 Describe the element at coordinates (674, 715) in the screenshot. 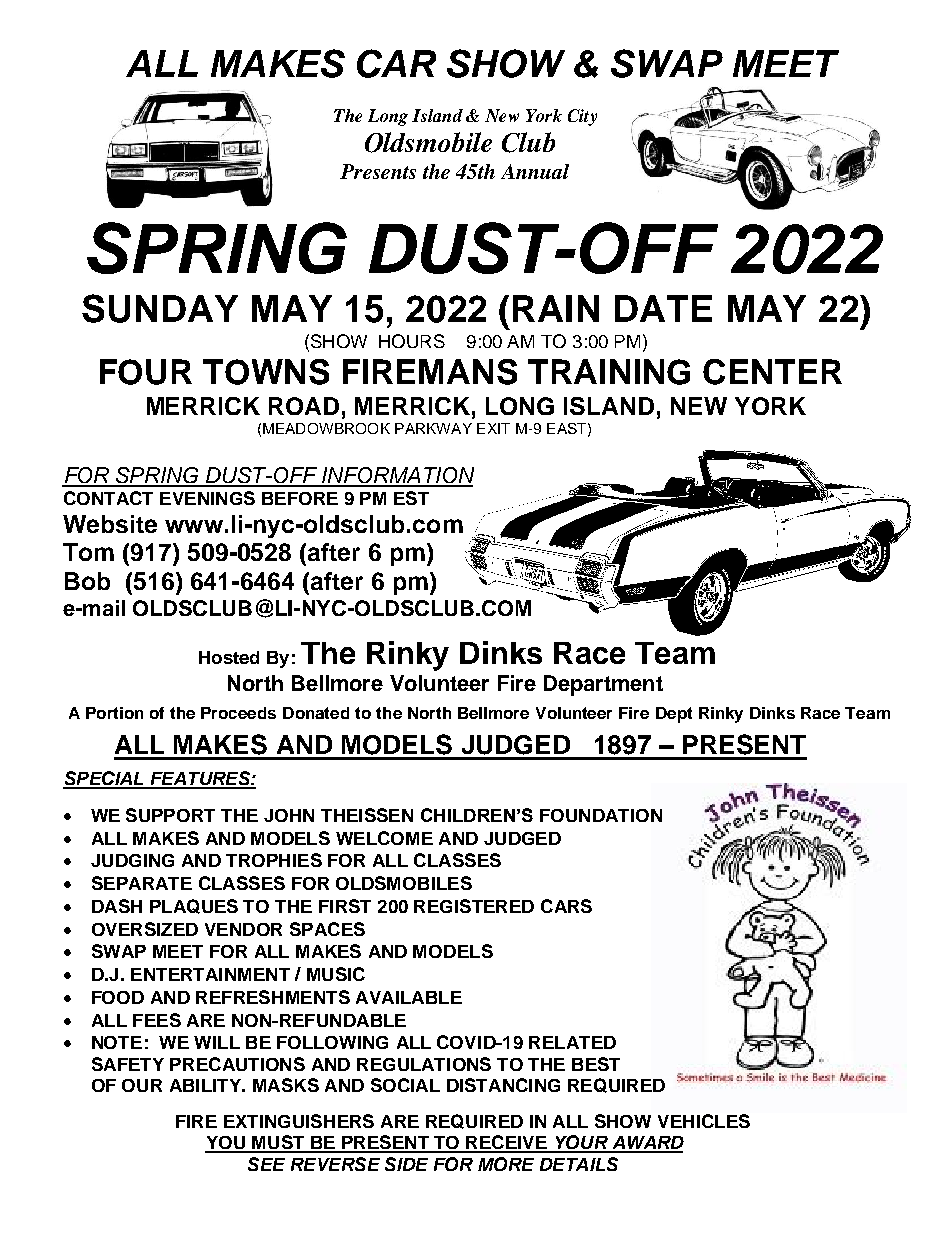

I see `Dept` at that location.
